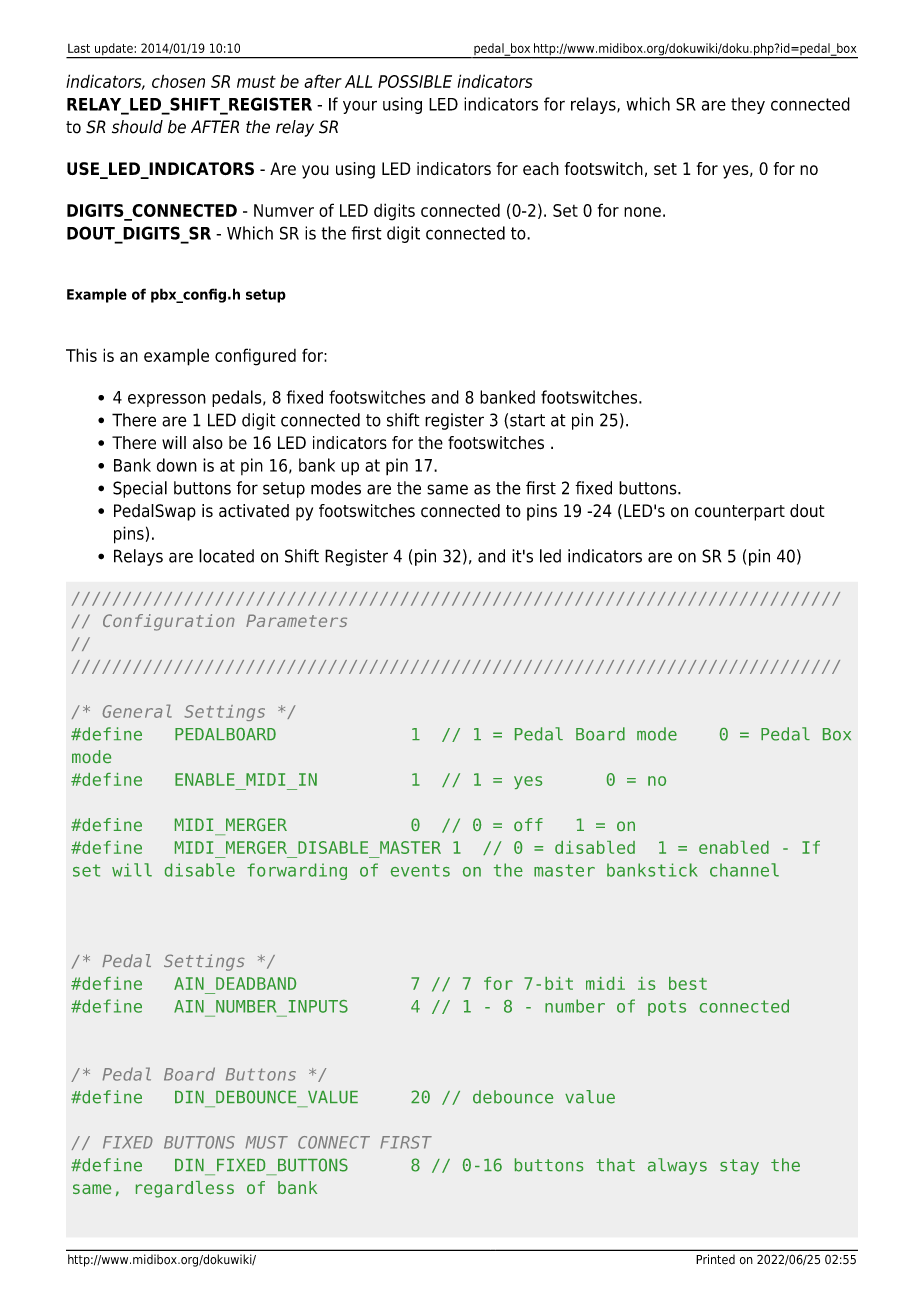 The height and width of the screenshot is (1308, 924). What do you see at coordinates (185, 1189) in the screenshot?
I see `regardless` at bounding box center [185, 1189].
